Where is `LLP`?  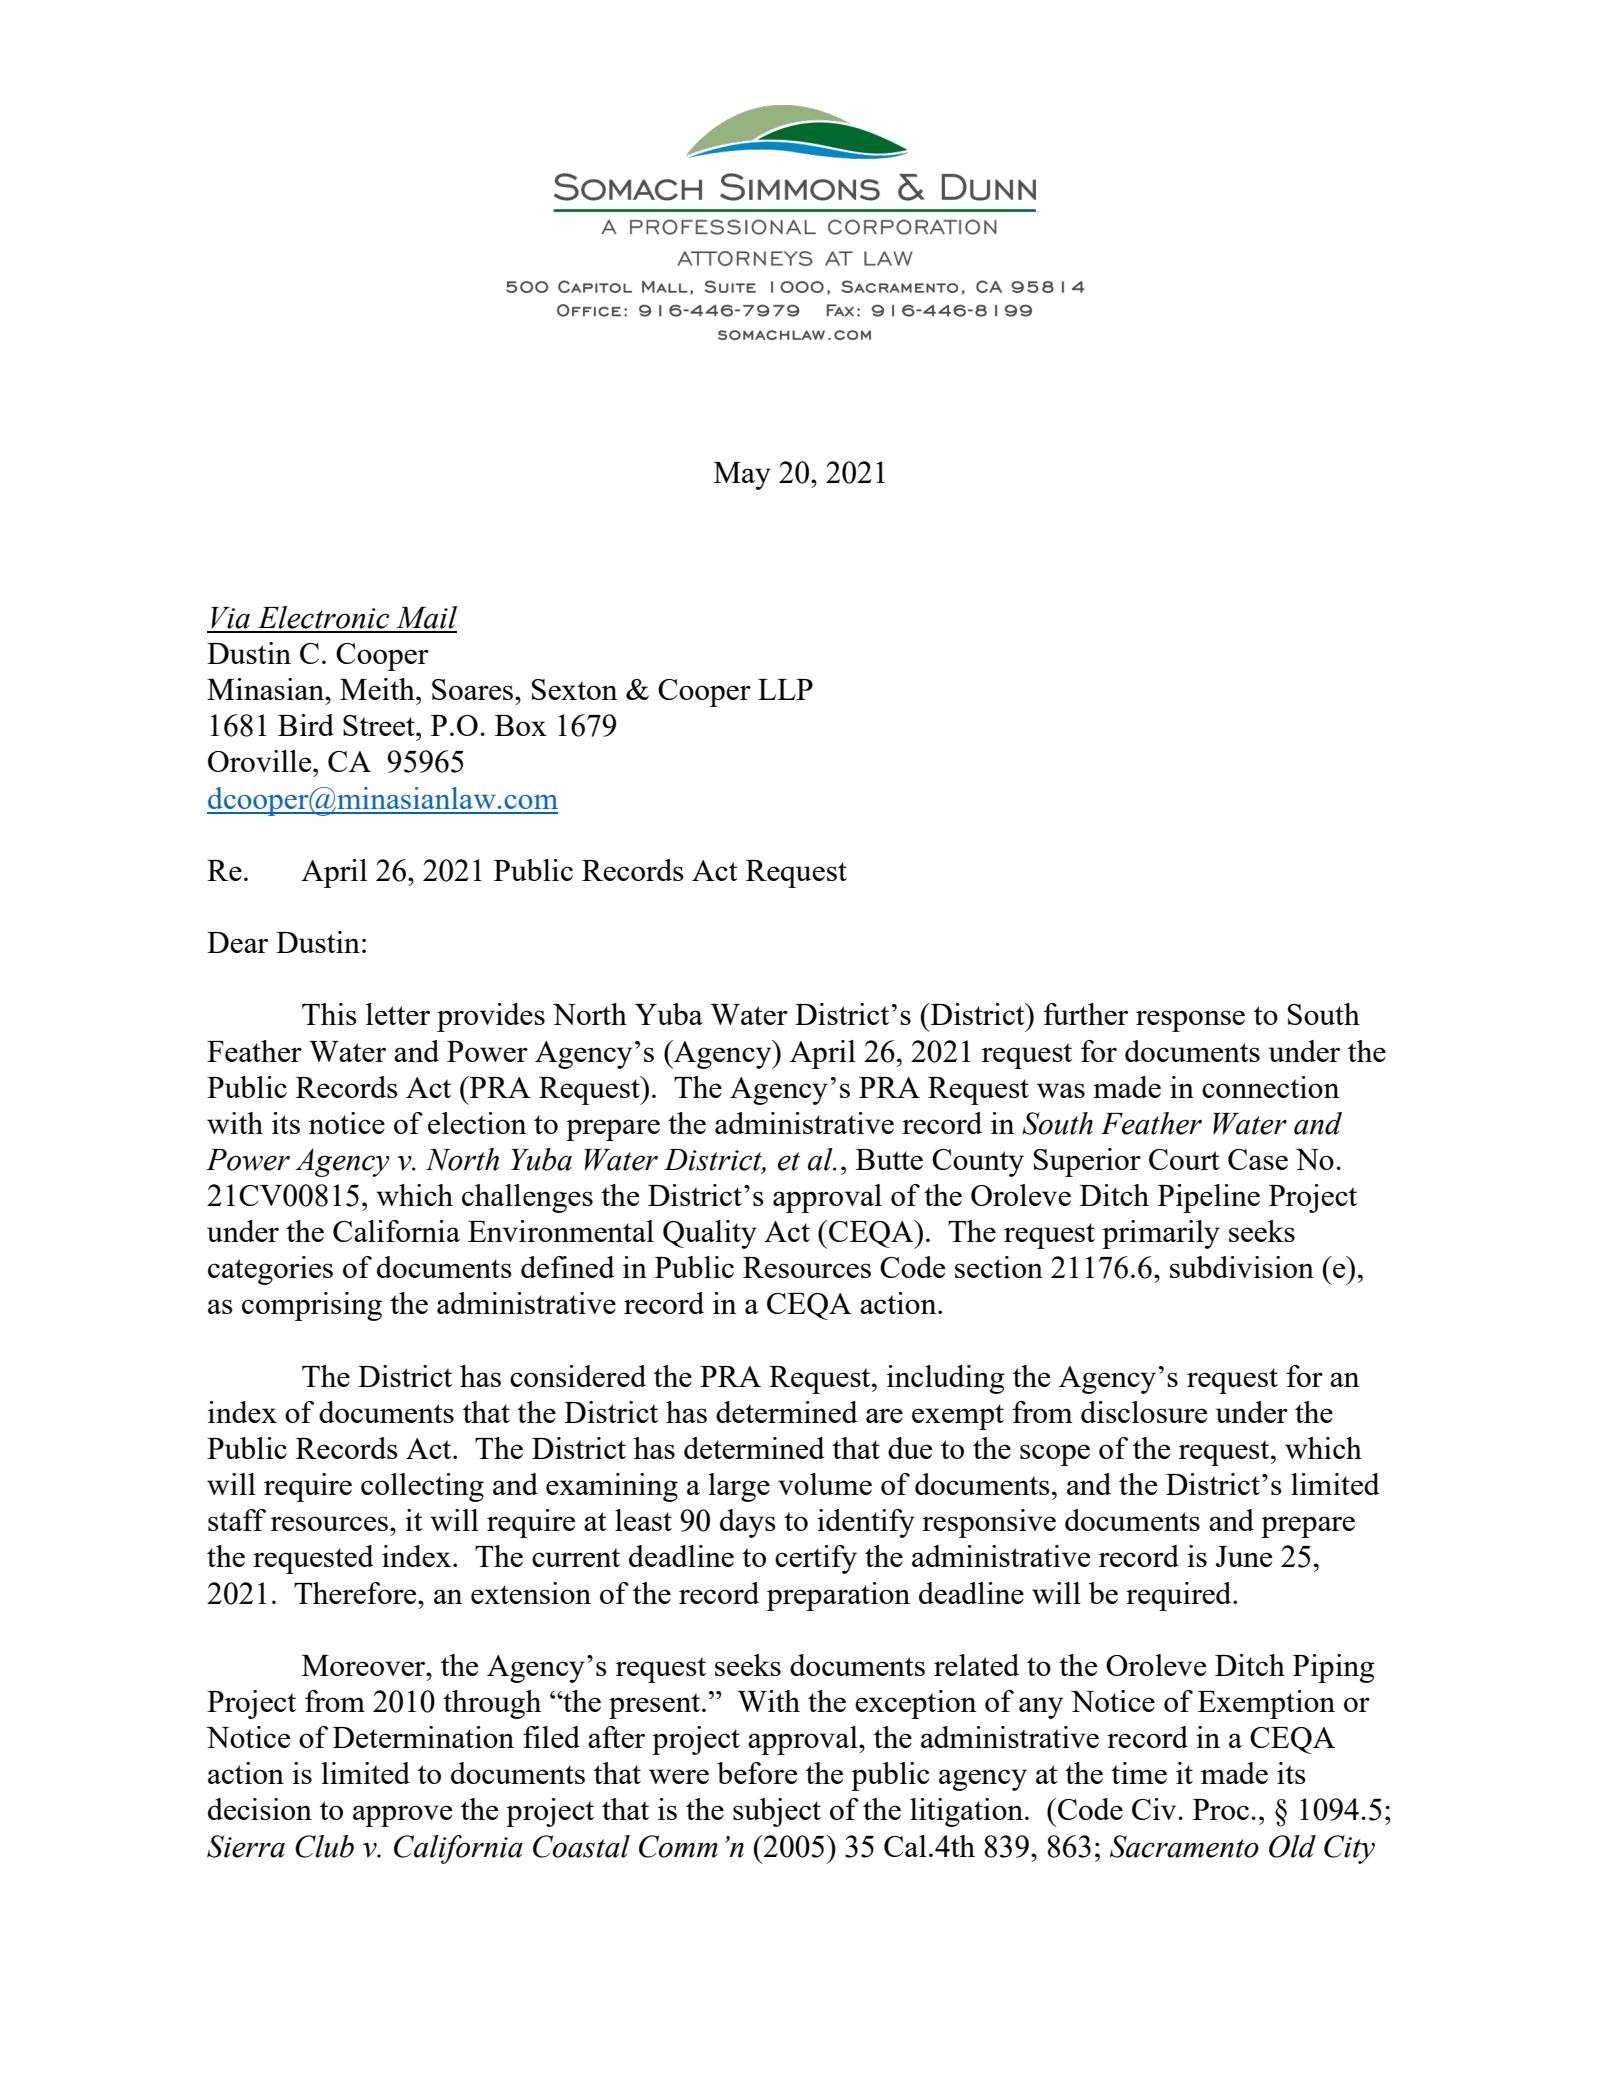 LLP is located at coordinates (785, 689).
